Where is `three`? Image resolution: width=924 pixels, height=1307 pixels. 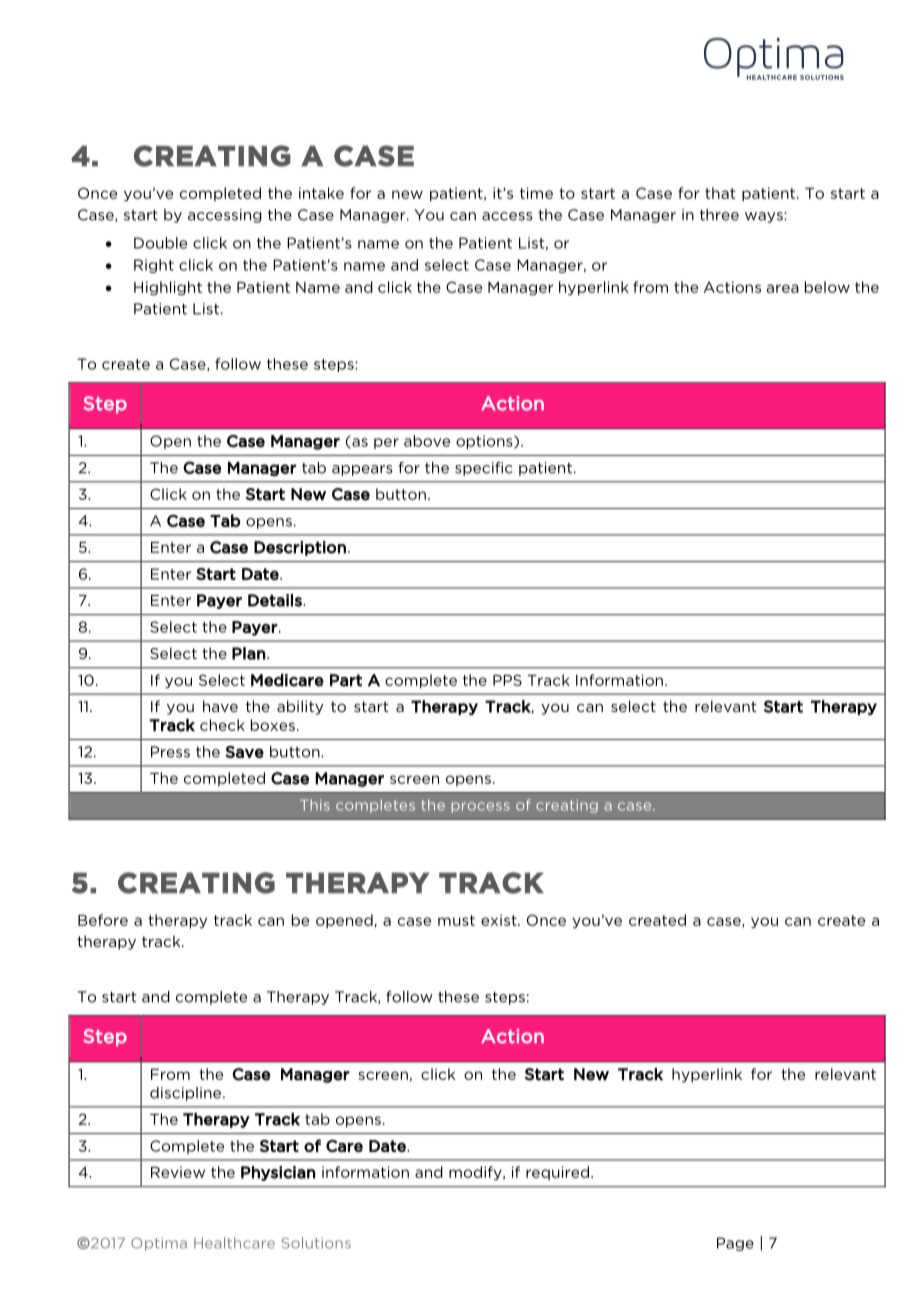 three is located at coordinates (719, 215).
